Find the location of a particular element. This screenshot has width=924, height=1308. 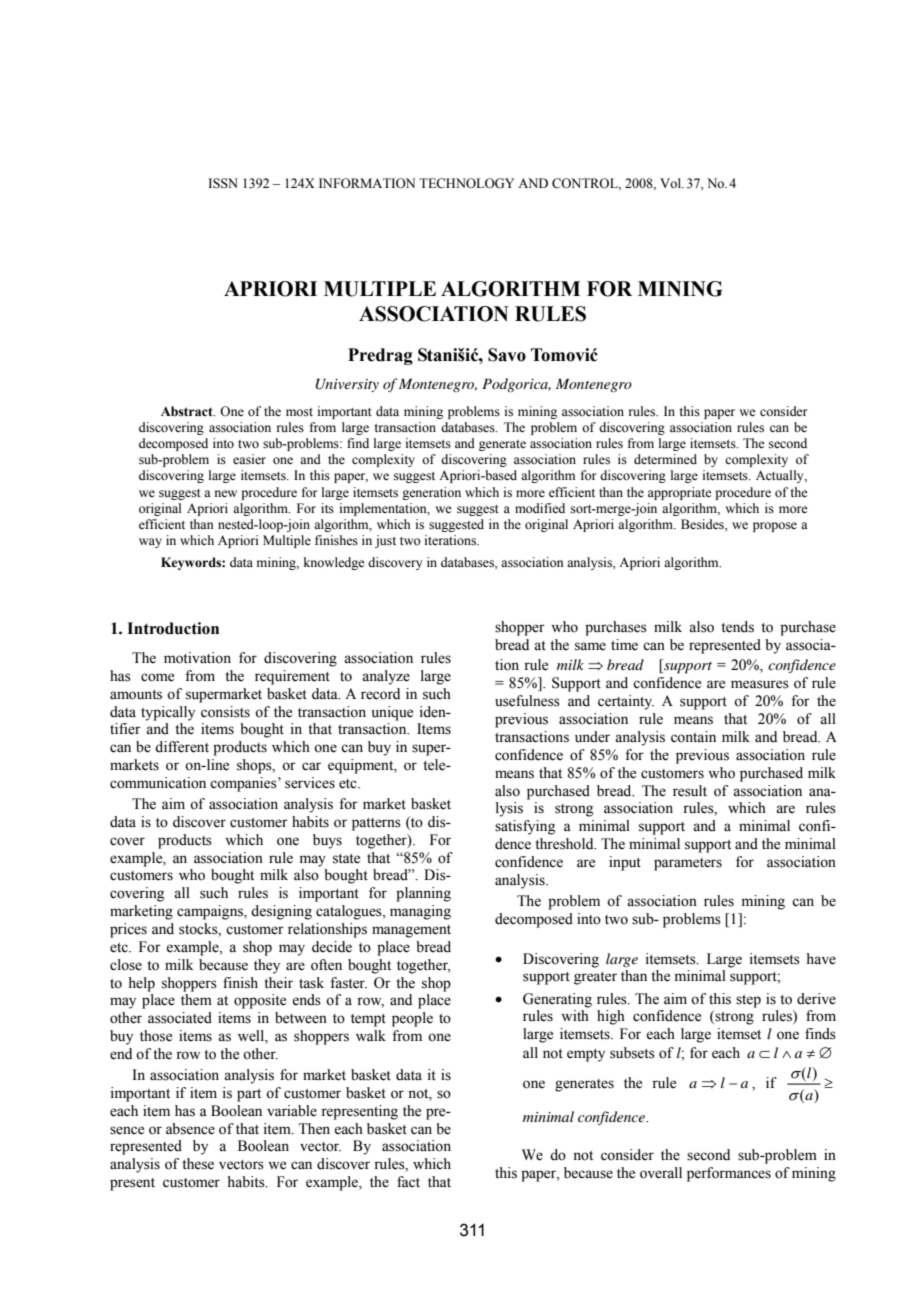

ISSN is located at coordinates (223, 183).
